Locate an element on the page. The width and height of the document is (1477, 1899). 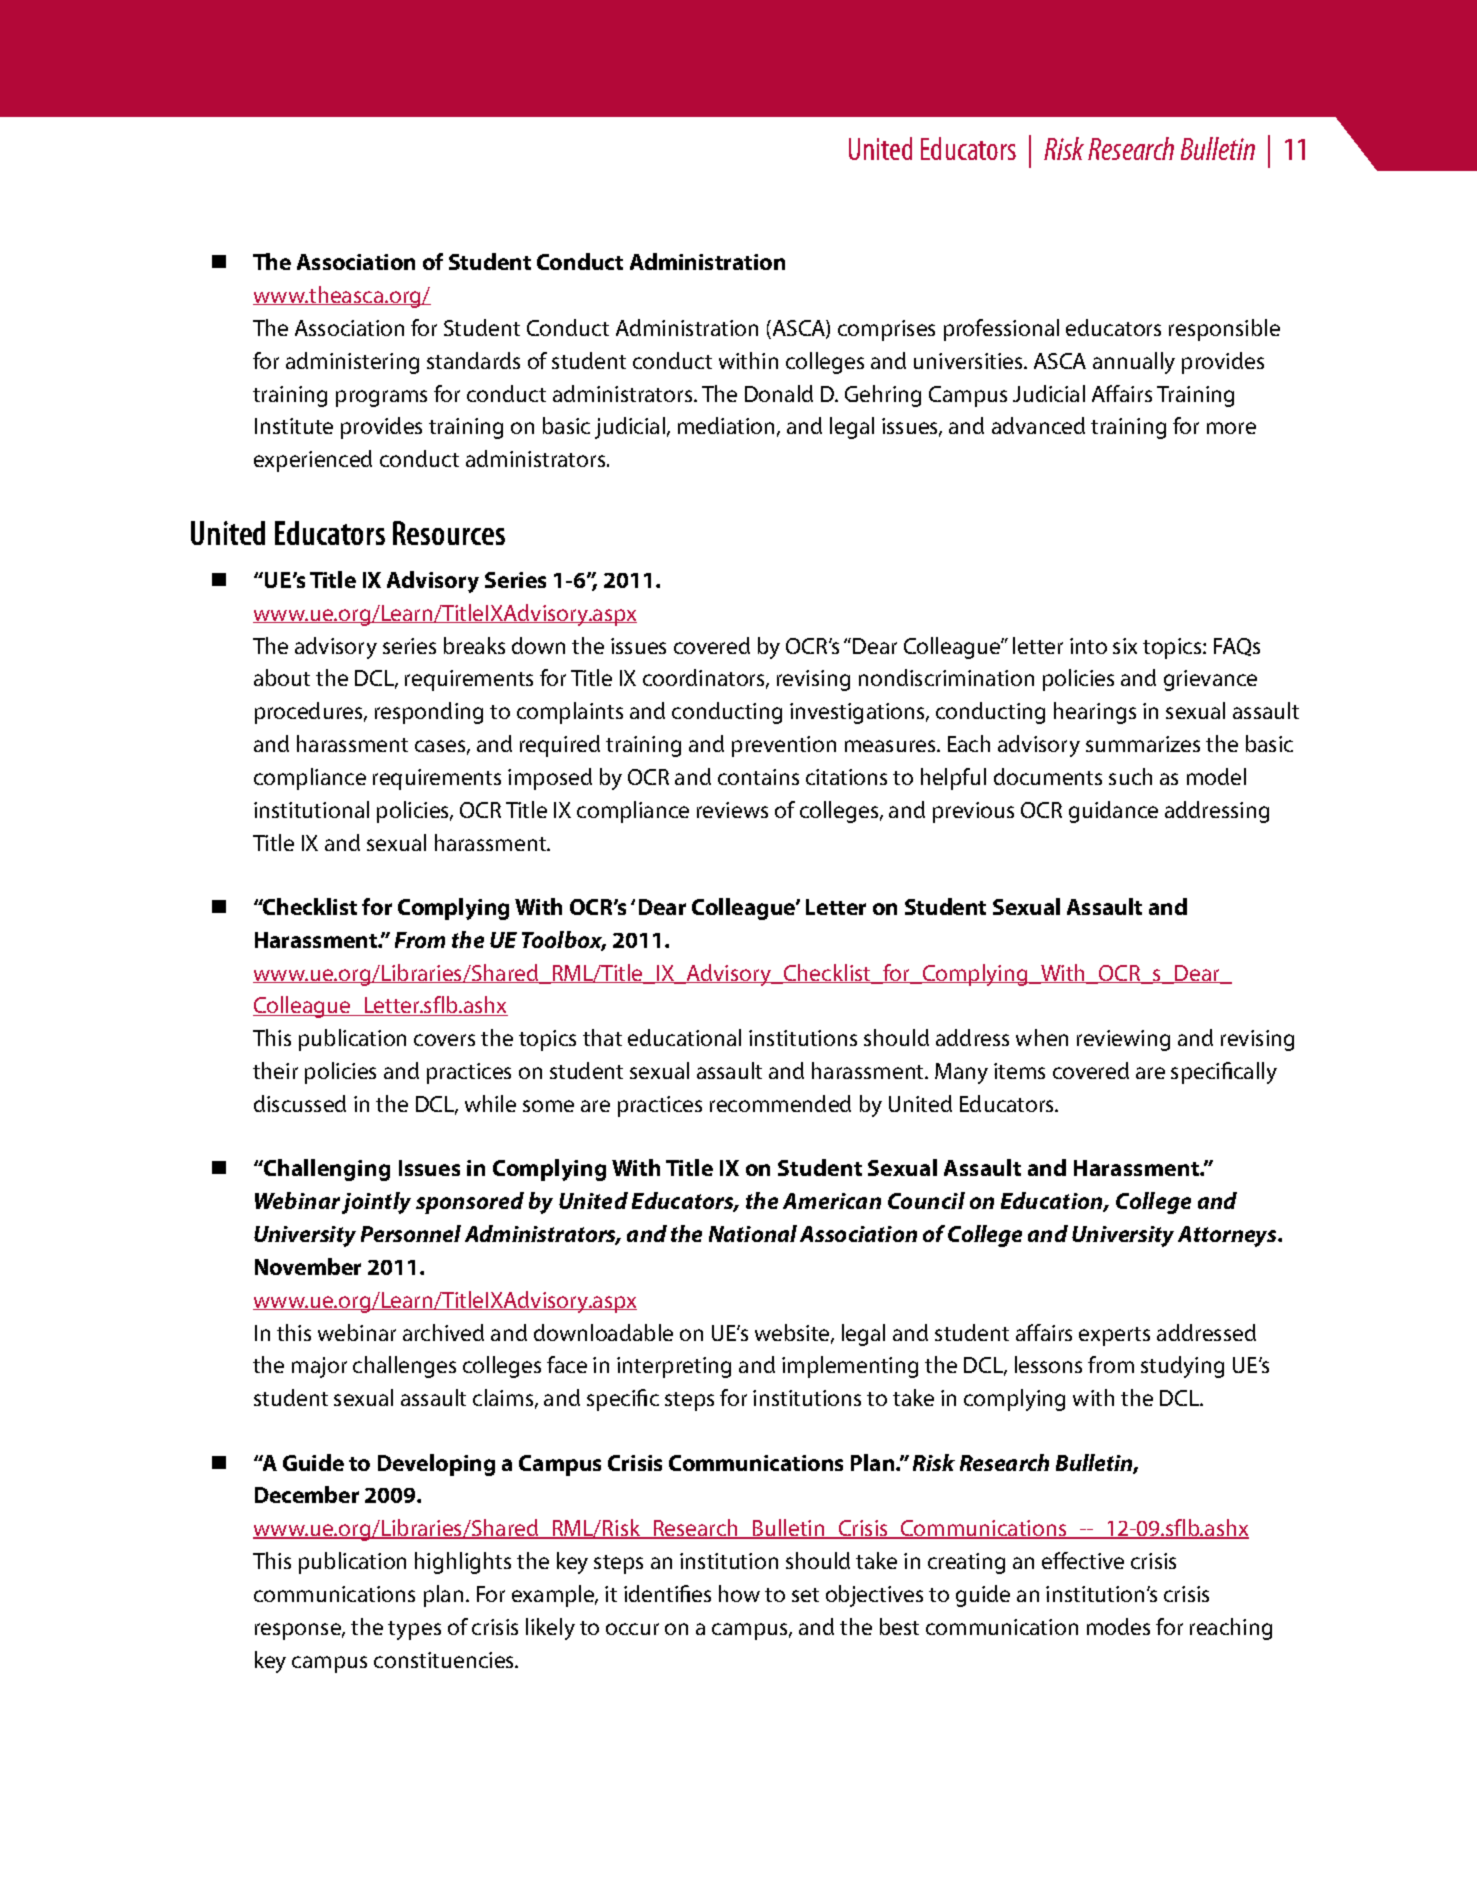
types is located at coordinates (414, 1630).
